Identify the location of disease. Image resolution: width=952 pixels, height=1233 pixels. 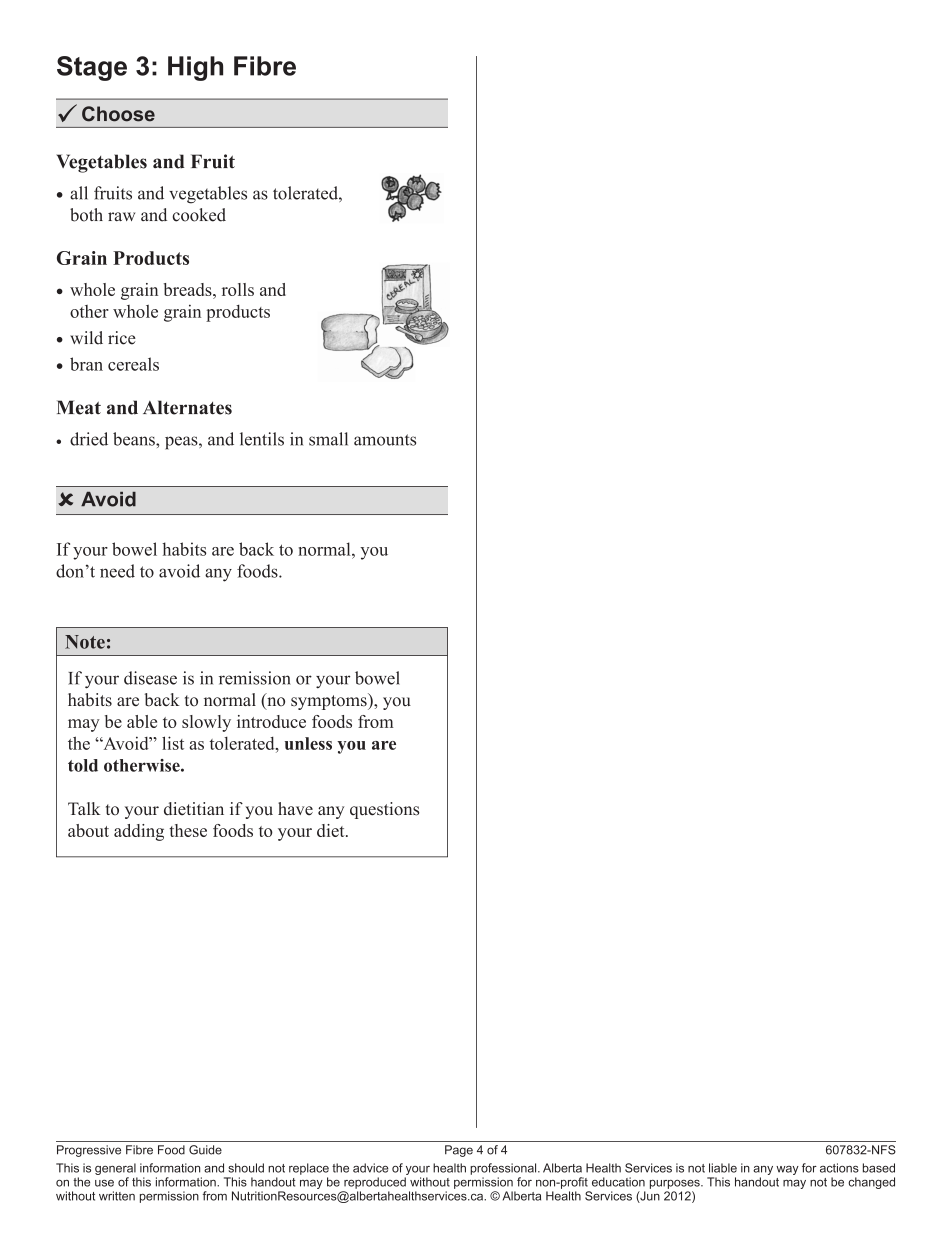
(150, 678).
